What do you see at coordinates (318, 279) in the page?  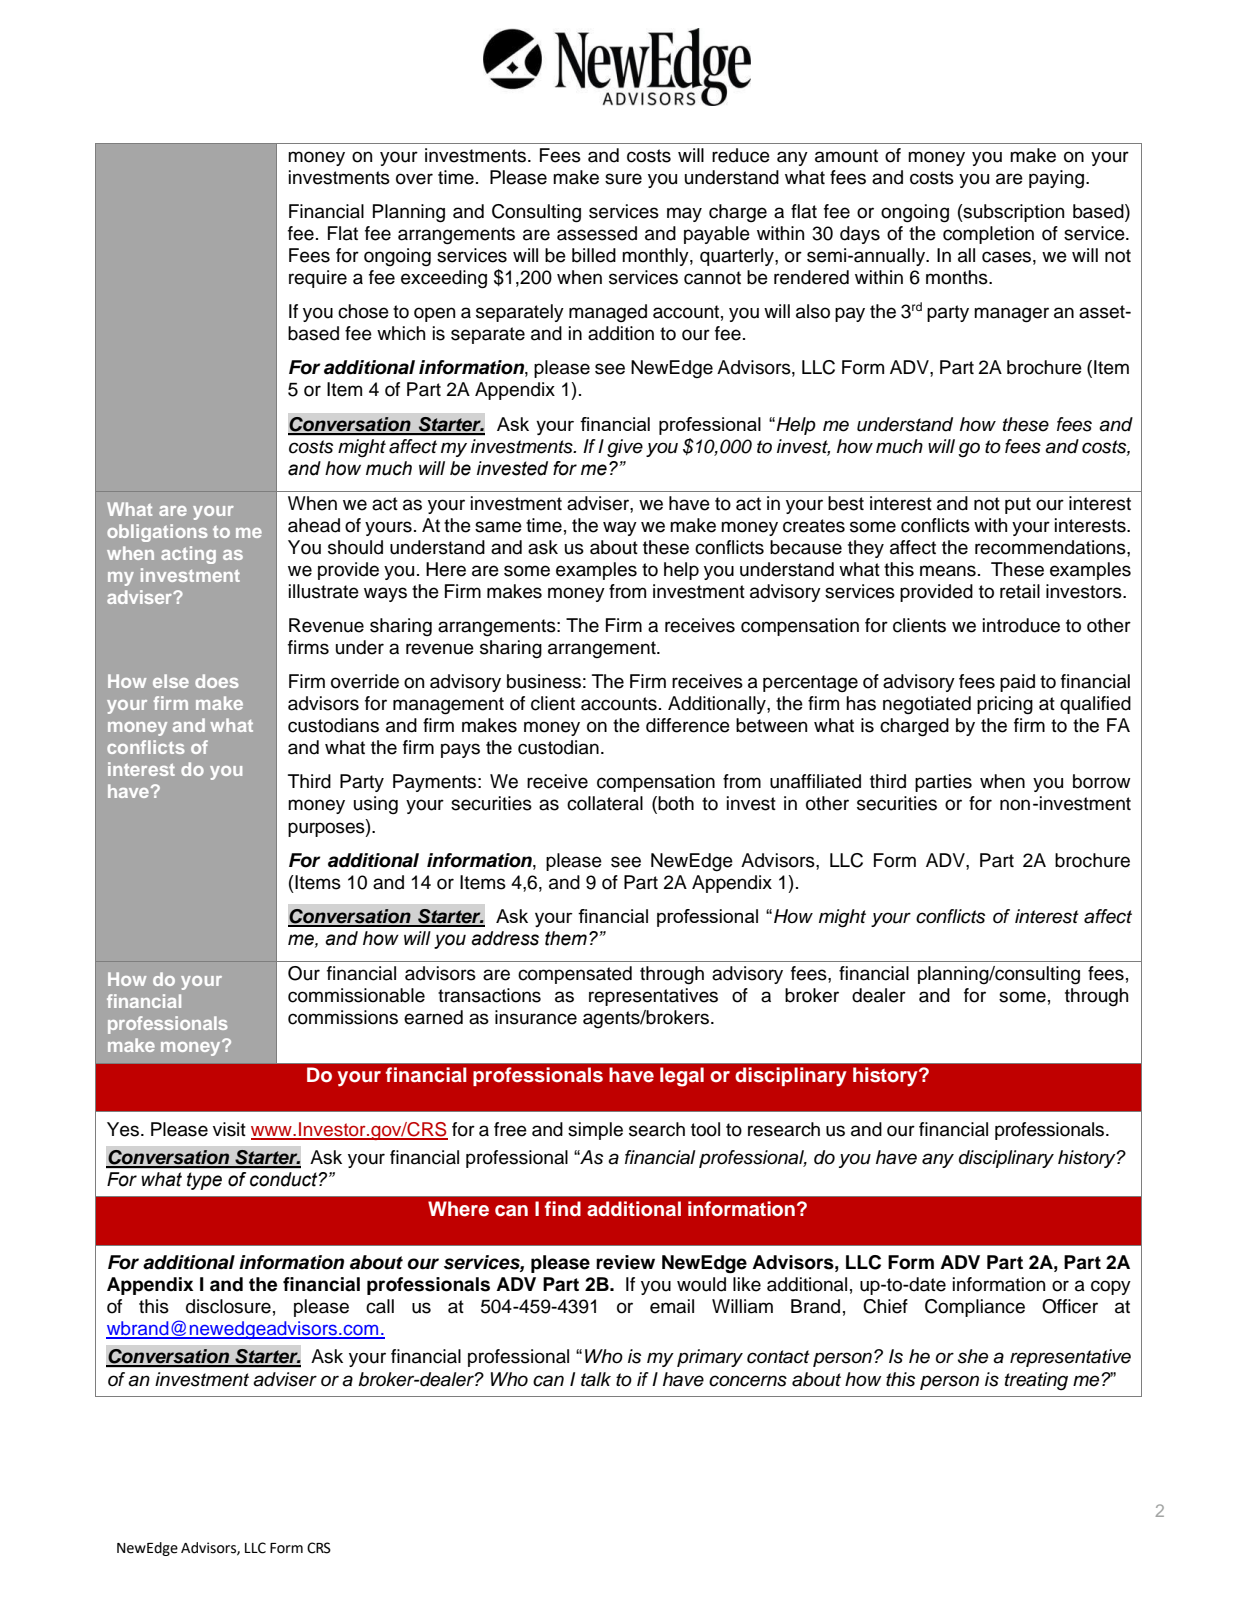 I see `require` at bounding box center [318, 279].
